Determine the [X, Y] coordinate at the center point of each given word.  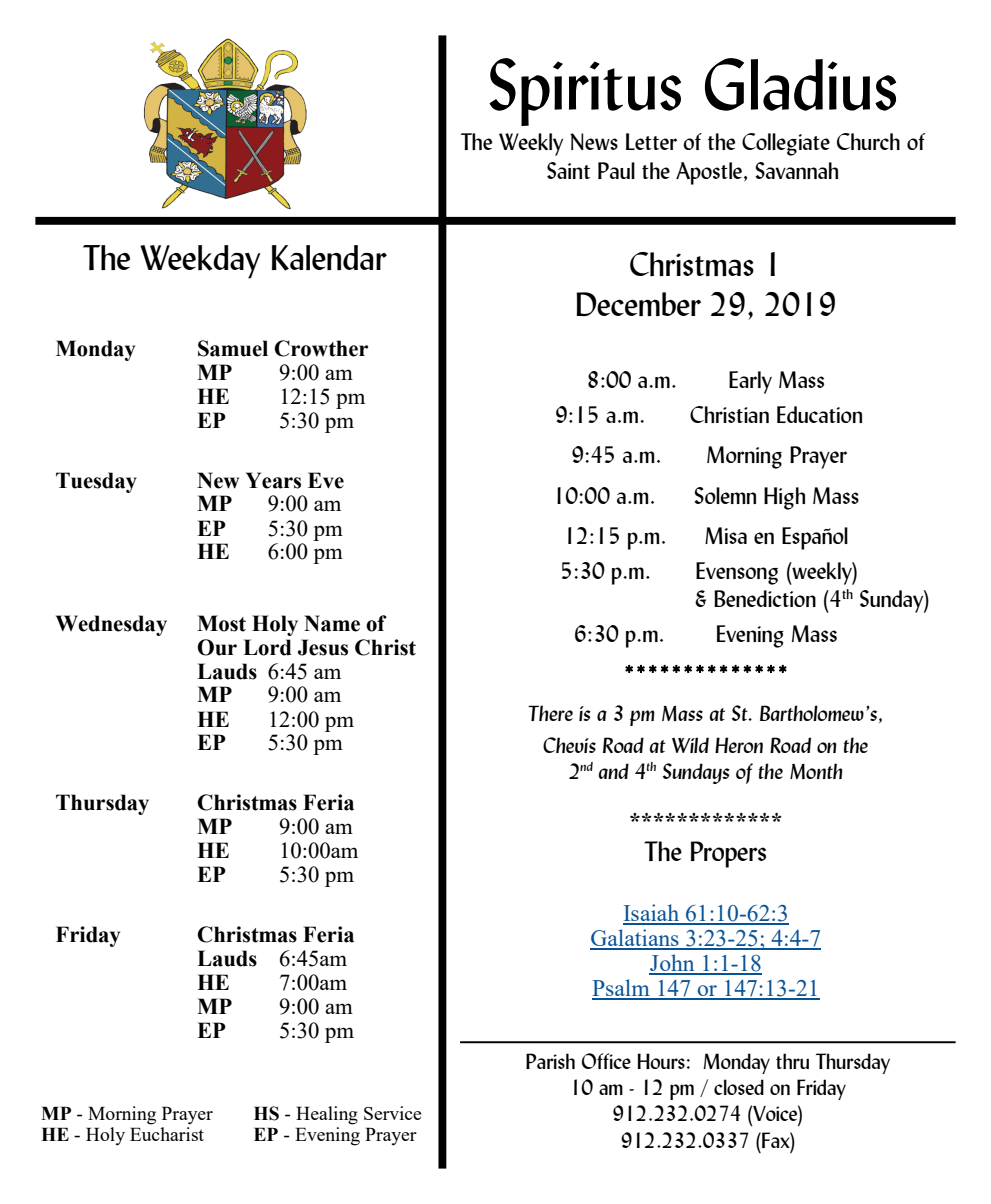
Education [819, 414]
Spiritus [585, 92]
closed [739, 1087]
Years [273, 480]
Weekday [200, 262]
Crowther [321, 348]
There [550, 713]
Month [816, 771]
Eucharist [167, 1134]
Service [392, 1113]
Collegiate [786, 144]
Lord [267, 647]
